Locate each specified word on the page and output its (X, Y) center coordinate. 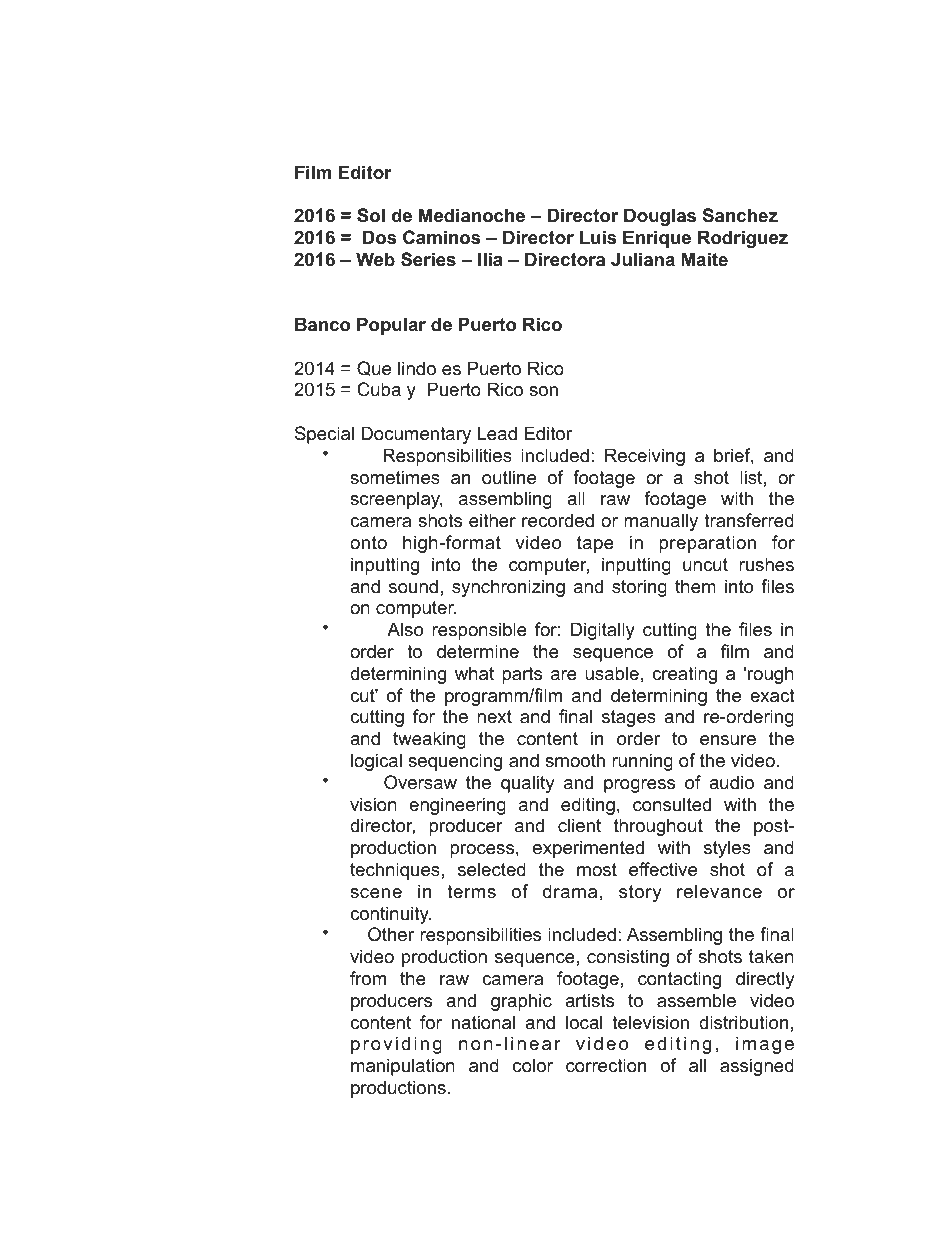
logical (376, 762)
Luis (598, 237)
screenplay (396, 500)
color (533, 1065)
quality (528, 784)
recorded (558, 520)
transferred (749, 520)
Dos (379, 237)
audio (731, 782)
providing (396, 1045)
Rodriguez (743, 239)
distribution (743, 1022)
